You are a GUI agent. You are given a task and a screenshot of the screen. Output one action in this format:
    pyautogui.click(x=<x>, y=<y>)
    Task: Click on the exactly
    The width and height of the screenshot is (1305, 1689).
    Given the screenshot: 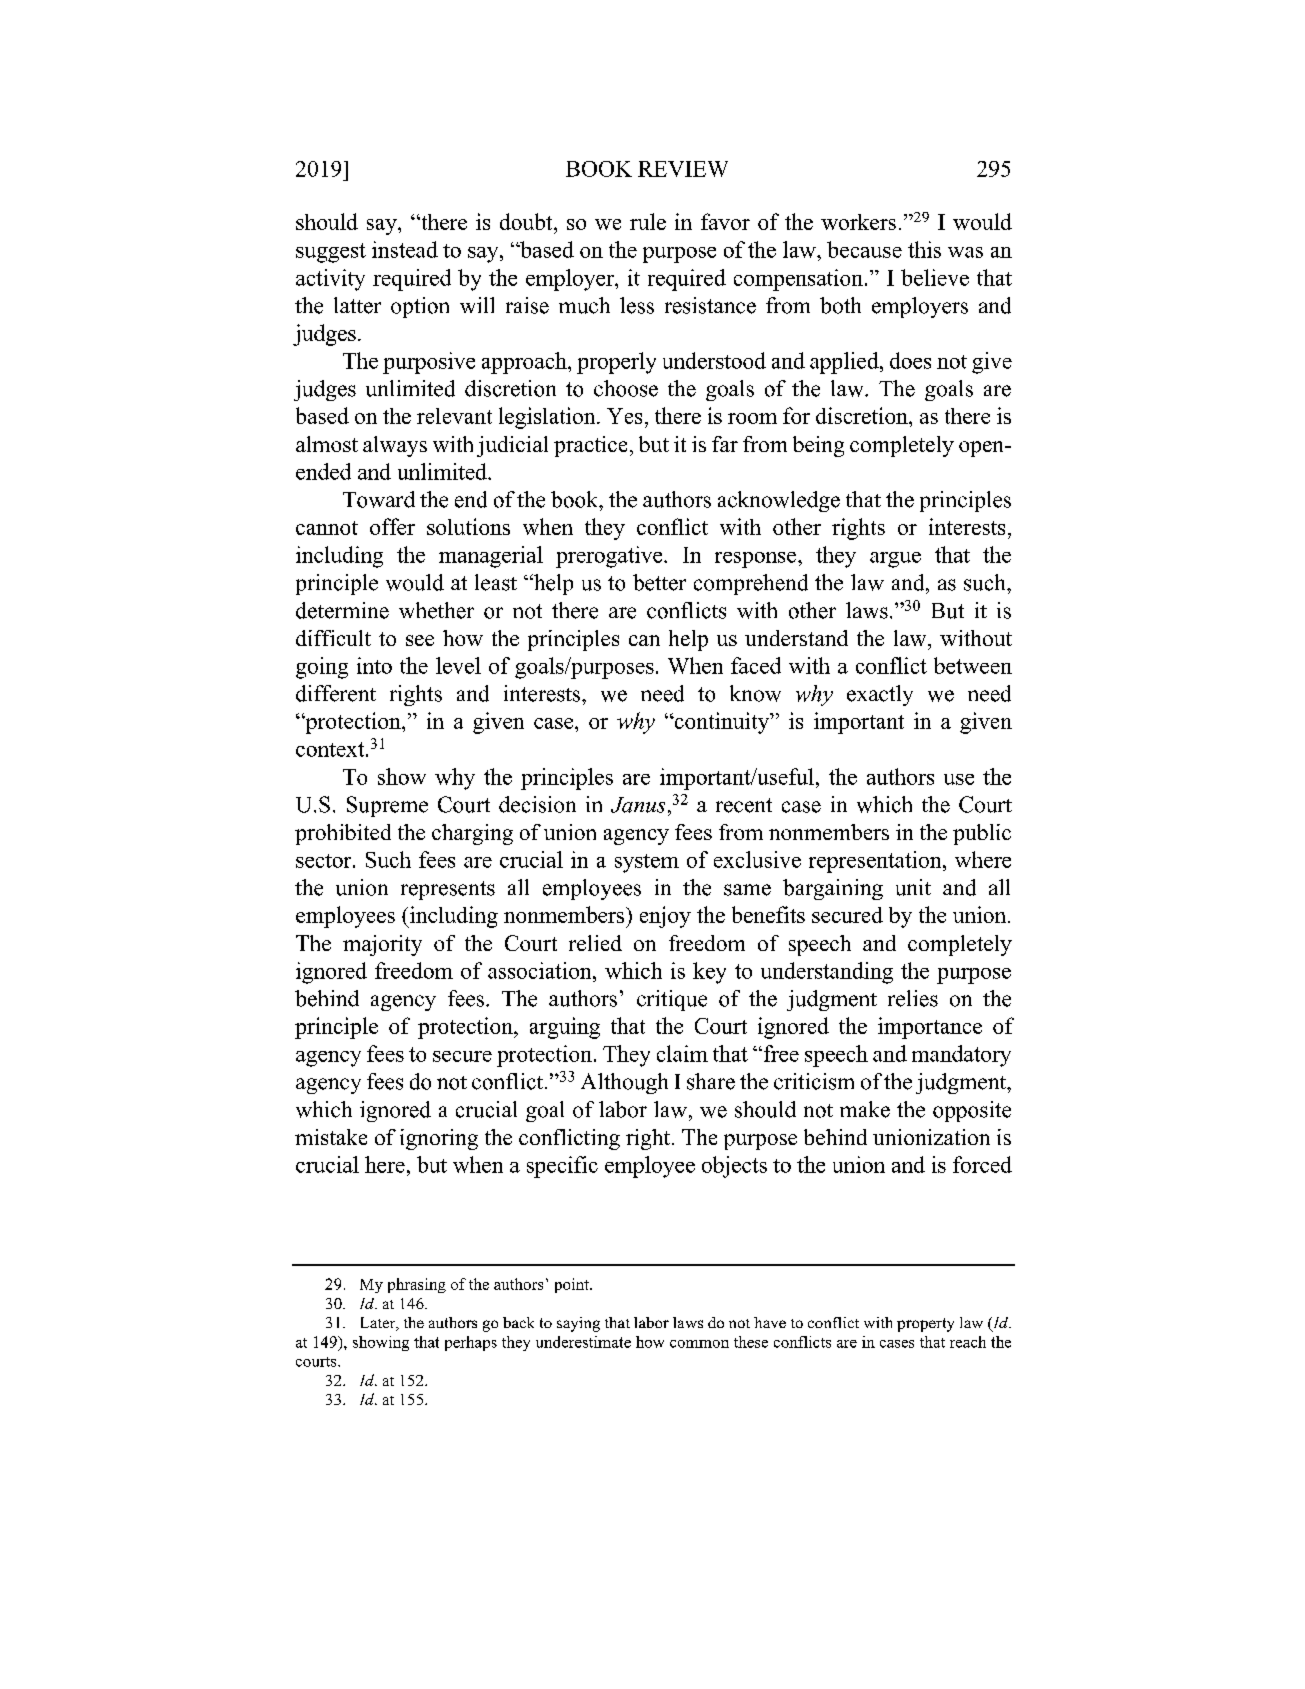 What is the action you would take?
    pyautogui.click(x=880, y=695)
